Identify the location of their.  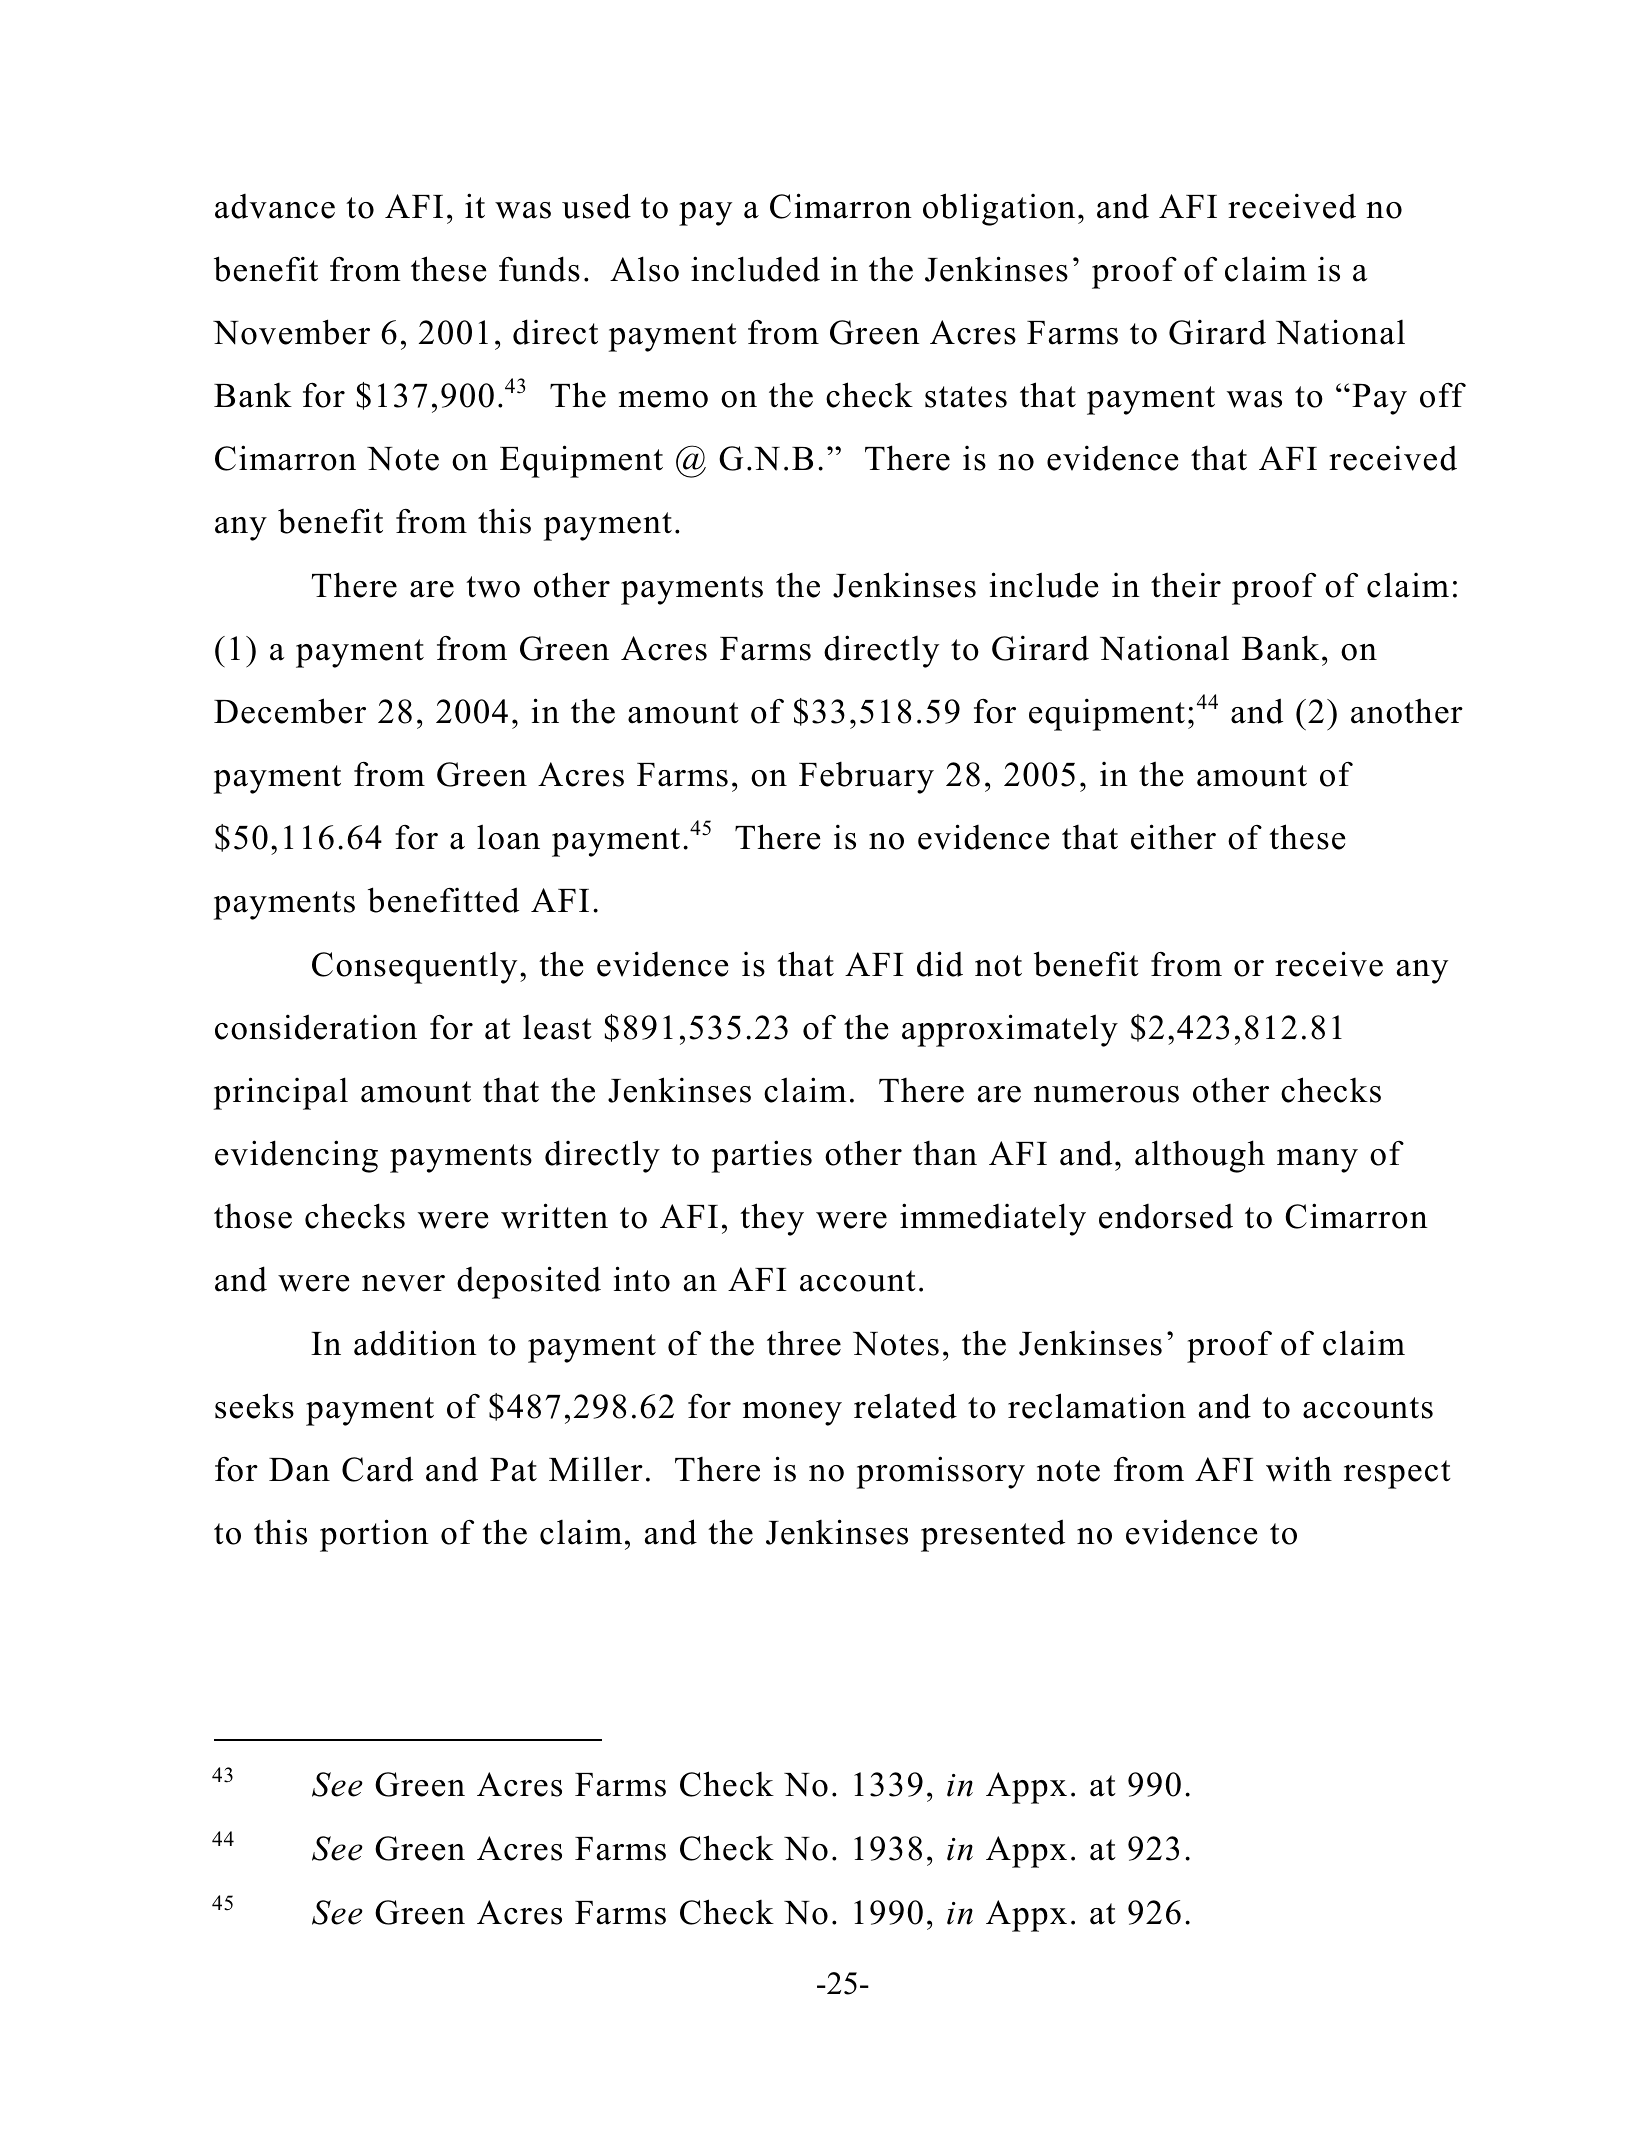
(1186, 585).
